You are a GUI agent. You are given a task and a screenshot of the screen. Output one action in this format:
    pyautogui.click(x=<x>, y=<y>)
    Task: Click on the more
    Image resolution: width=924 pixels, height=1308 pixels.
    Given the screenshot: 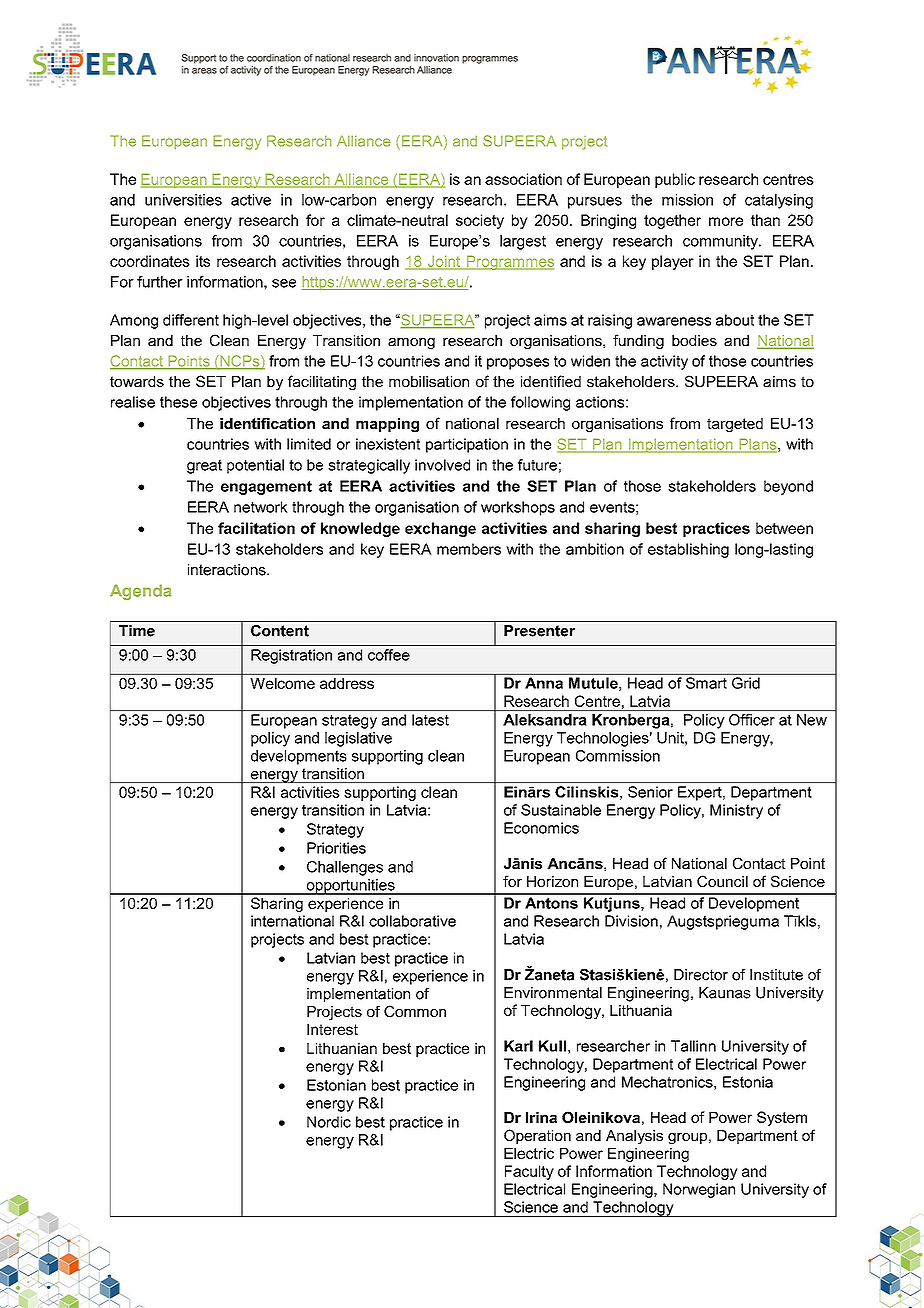 What is the action you would take?
    pyautogui.click(x=726, y=221)
